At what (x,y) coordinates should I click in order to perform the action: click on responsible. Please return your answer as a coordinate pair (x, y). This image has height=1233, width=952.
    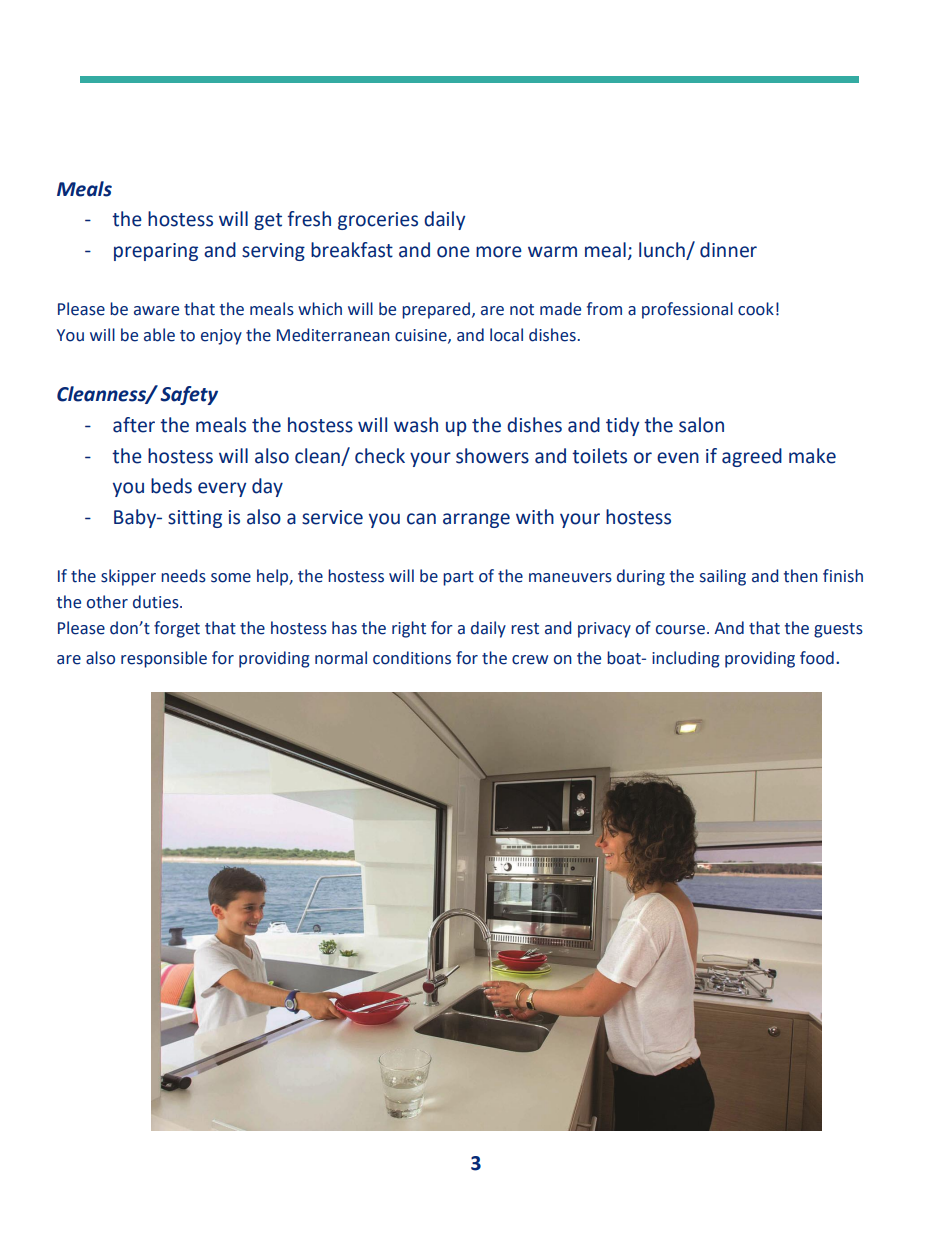
    Looking at the image, I should click on (164, 659).
